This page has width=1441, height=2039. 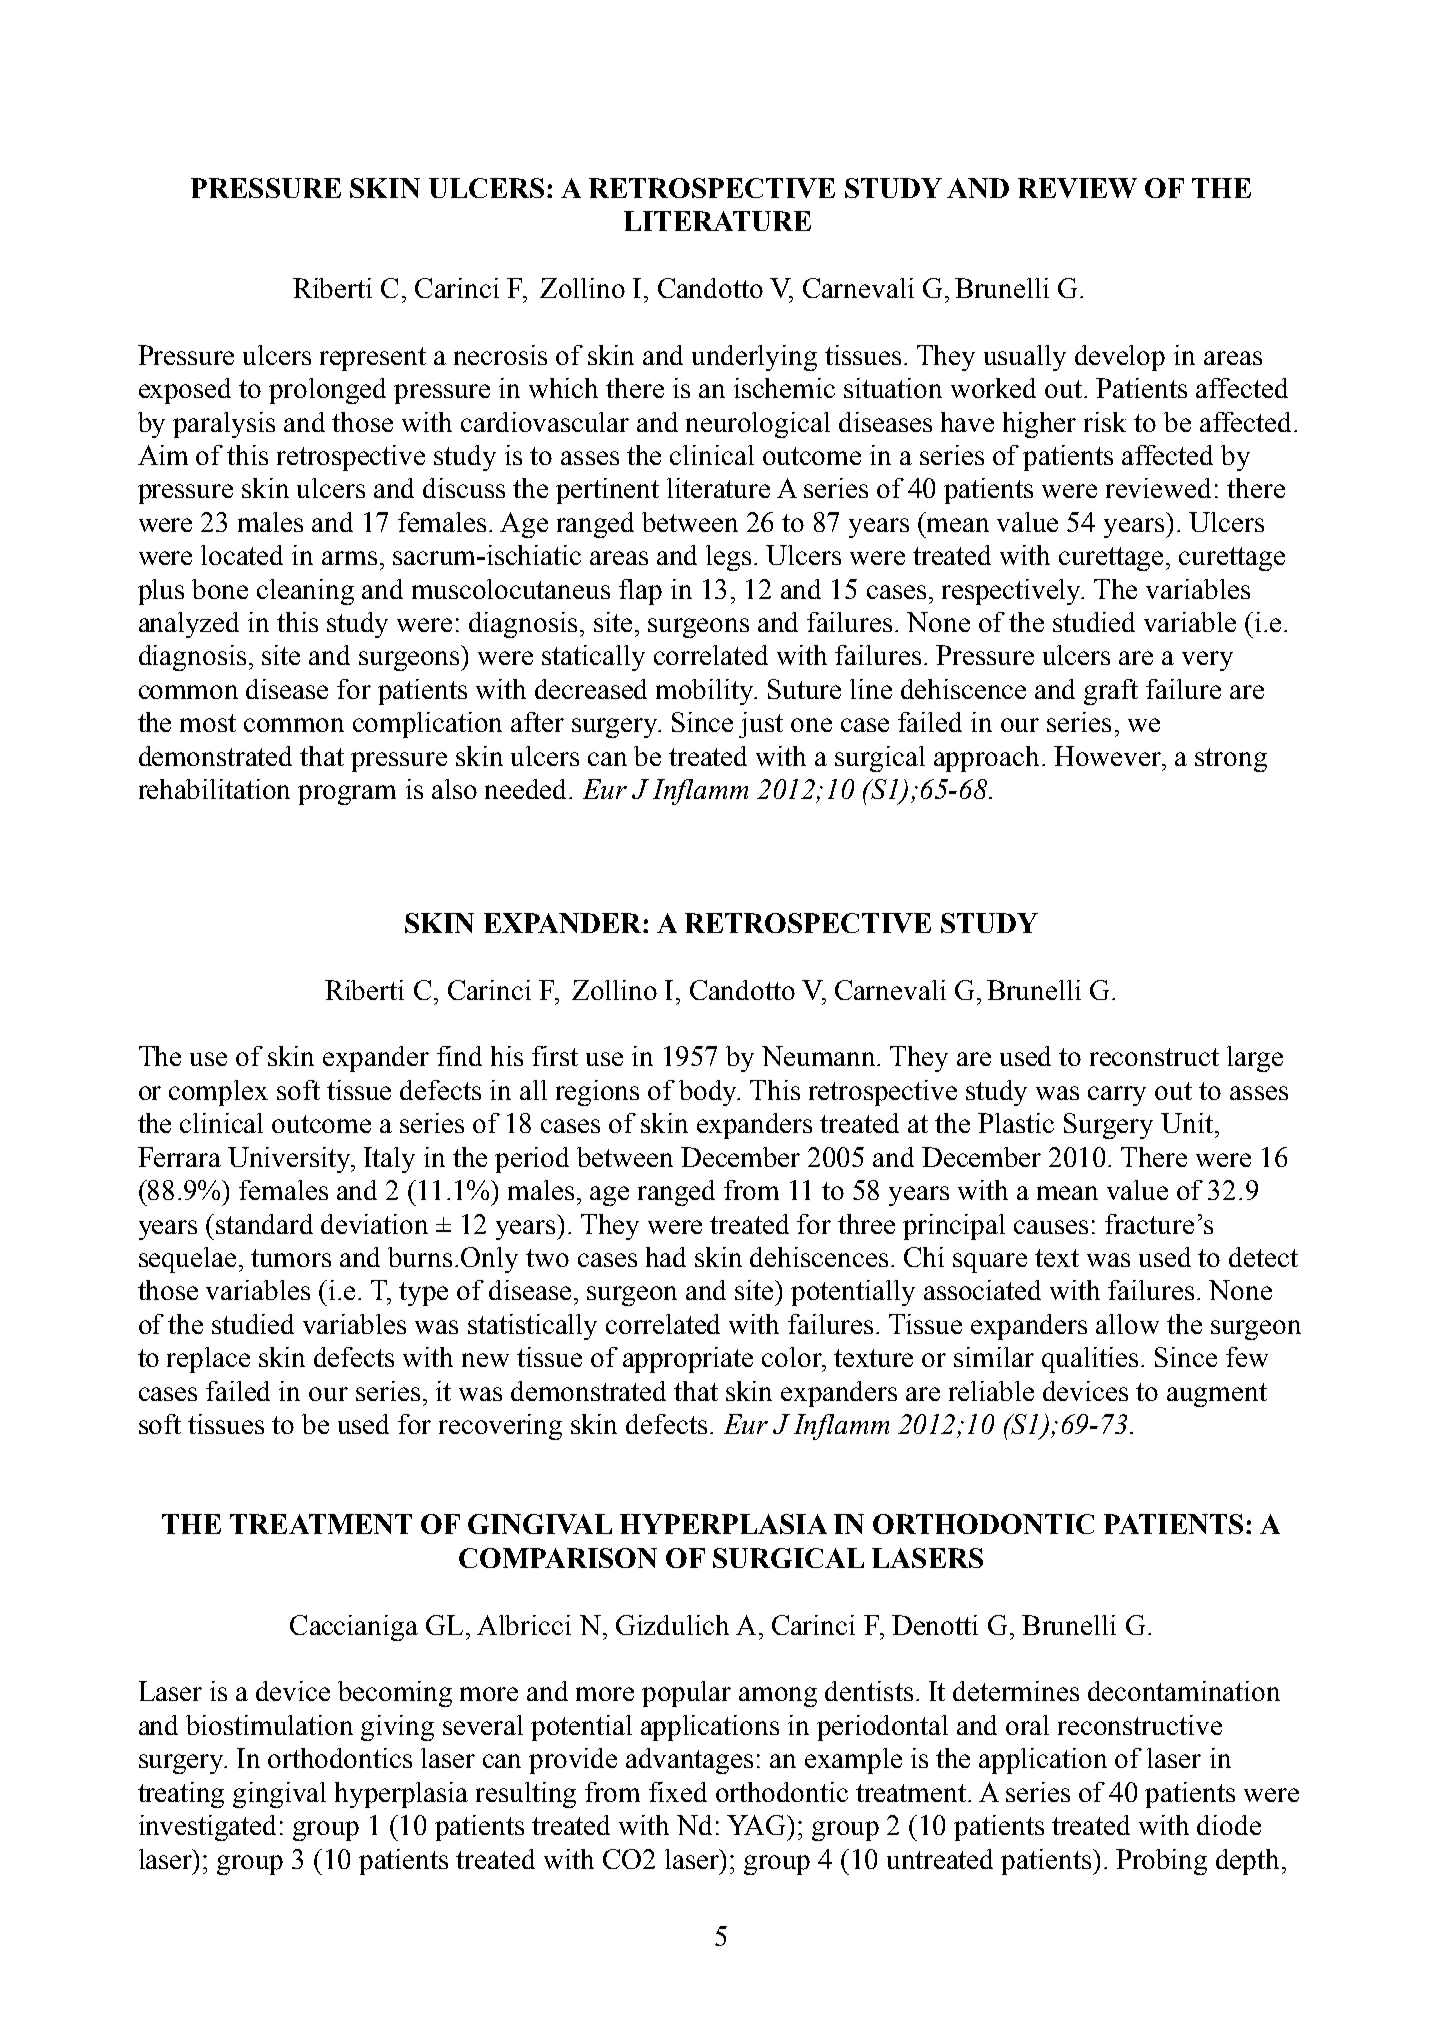 What do you see at coordinates (1105, 422) in the page?
I see `risk` at bounding box center [1105, 422].
